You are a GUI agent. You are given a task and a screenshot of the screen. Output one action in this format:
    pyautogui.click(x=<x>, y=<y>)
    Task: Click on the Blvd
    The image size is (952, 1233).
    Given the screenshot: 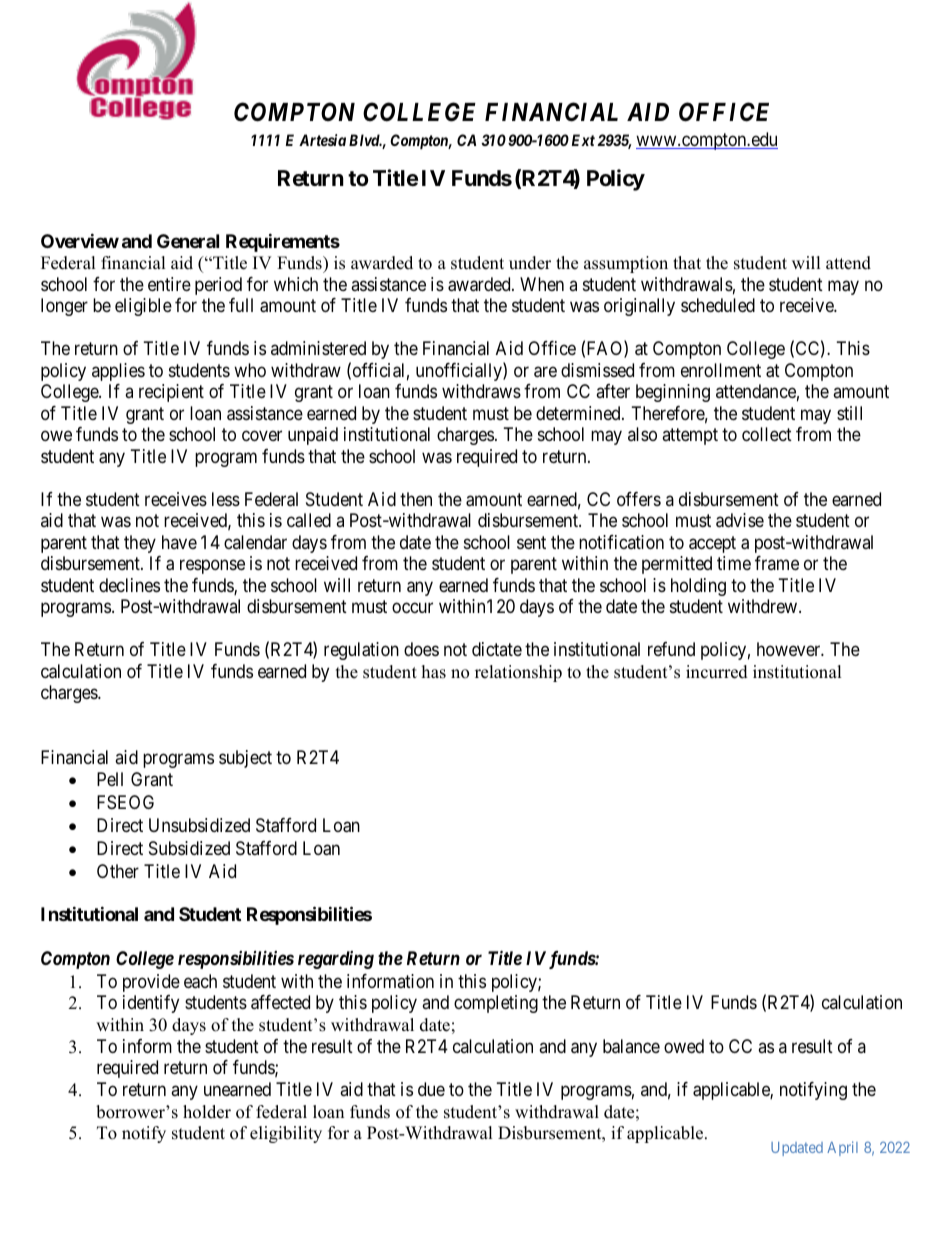 What is the action you would take?
    pyautogui.click(x=365, y=140)
